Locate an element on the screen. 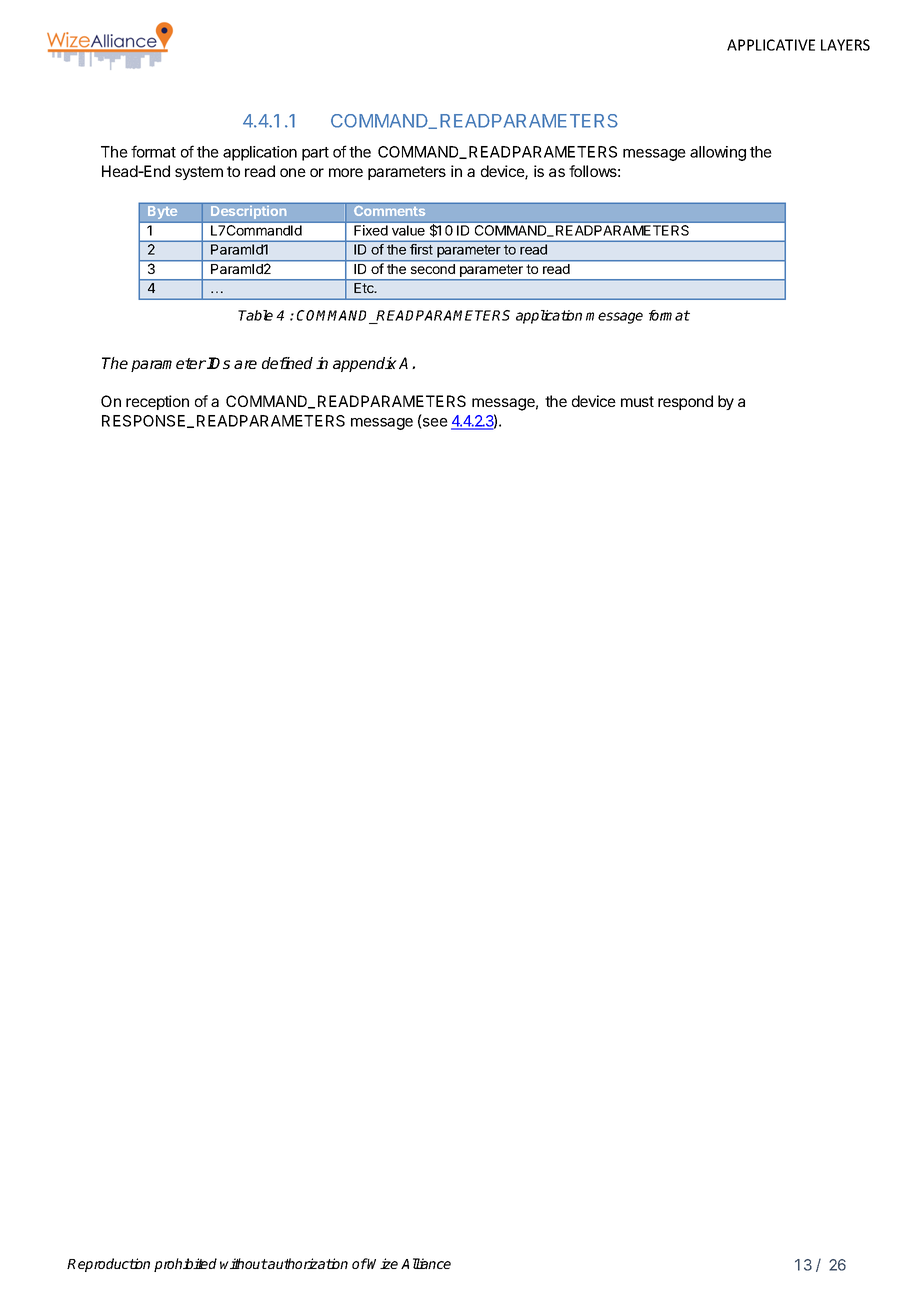 This screenshot has height=1308, width=924. more is located at coordinates (346, 172).
